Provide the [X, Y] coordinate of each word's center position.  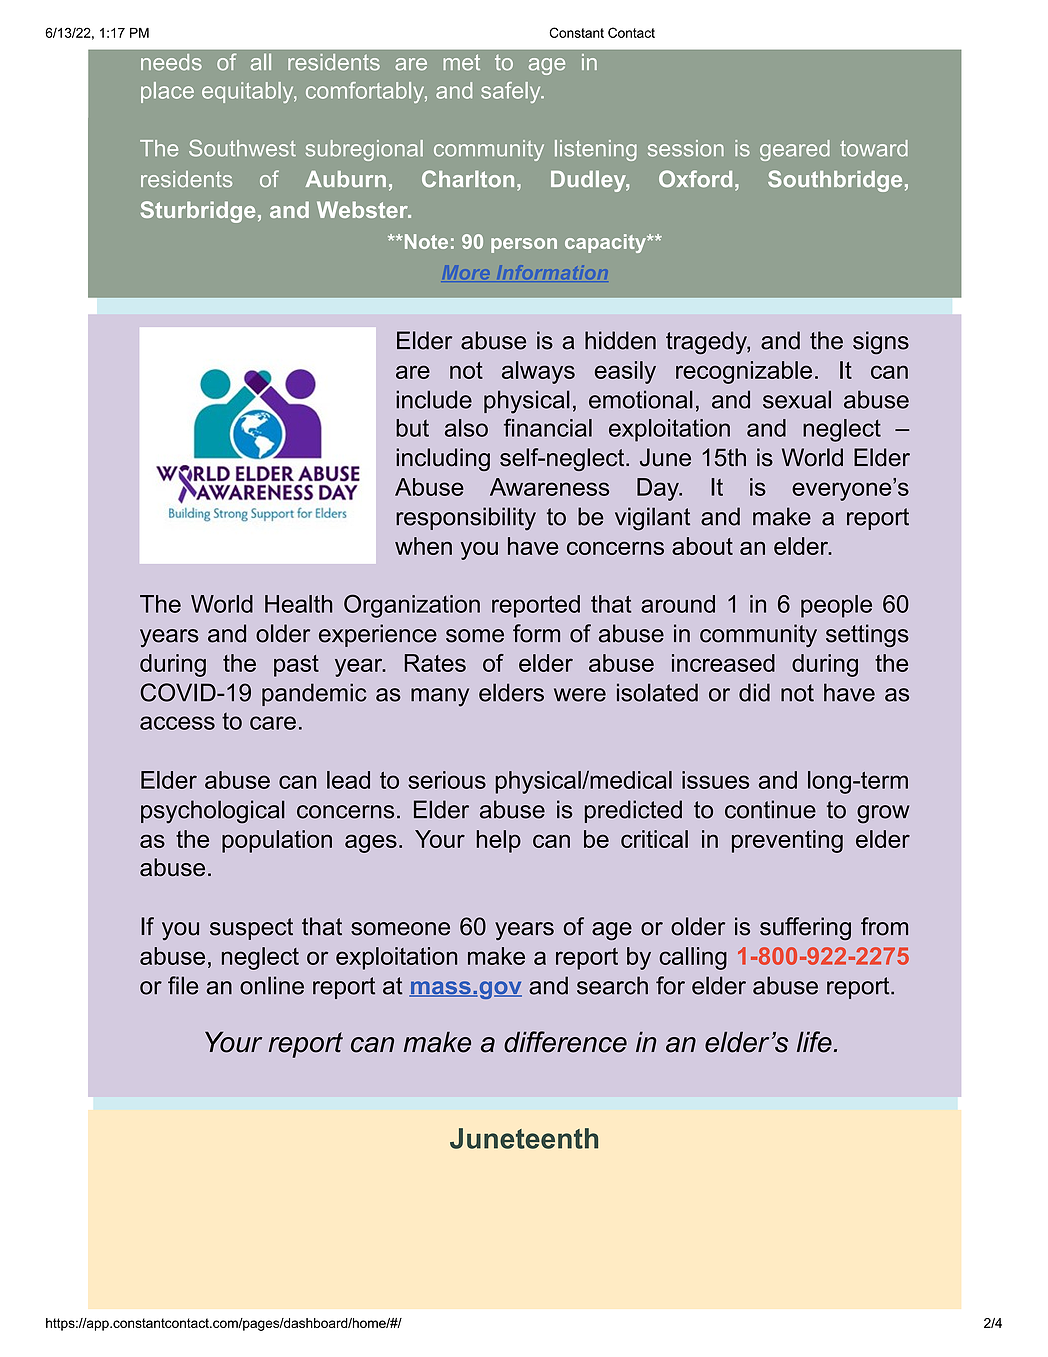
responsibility [466, 519]
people [836, 606]
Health [298, 604]
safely [512, 92]
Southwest [242, 148]
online [272, 985]
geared [795, 150]
